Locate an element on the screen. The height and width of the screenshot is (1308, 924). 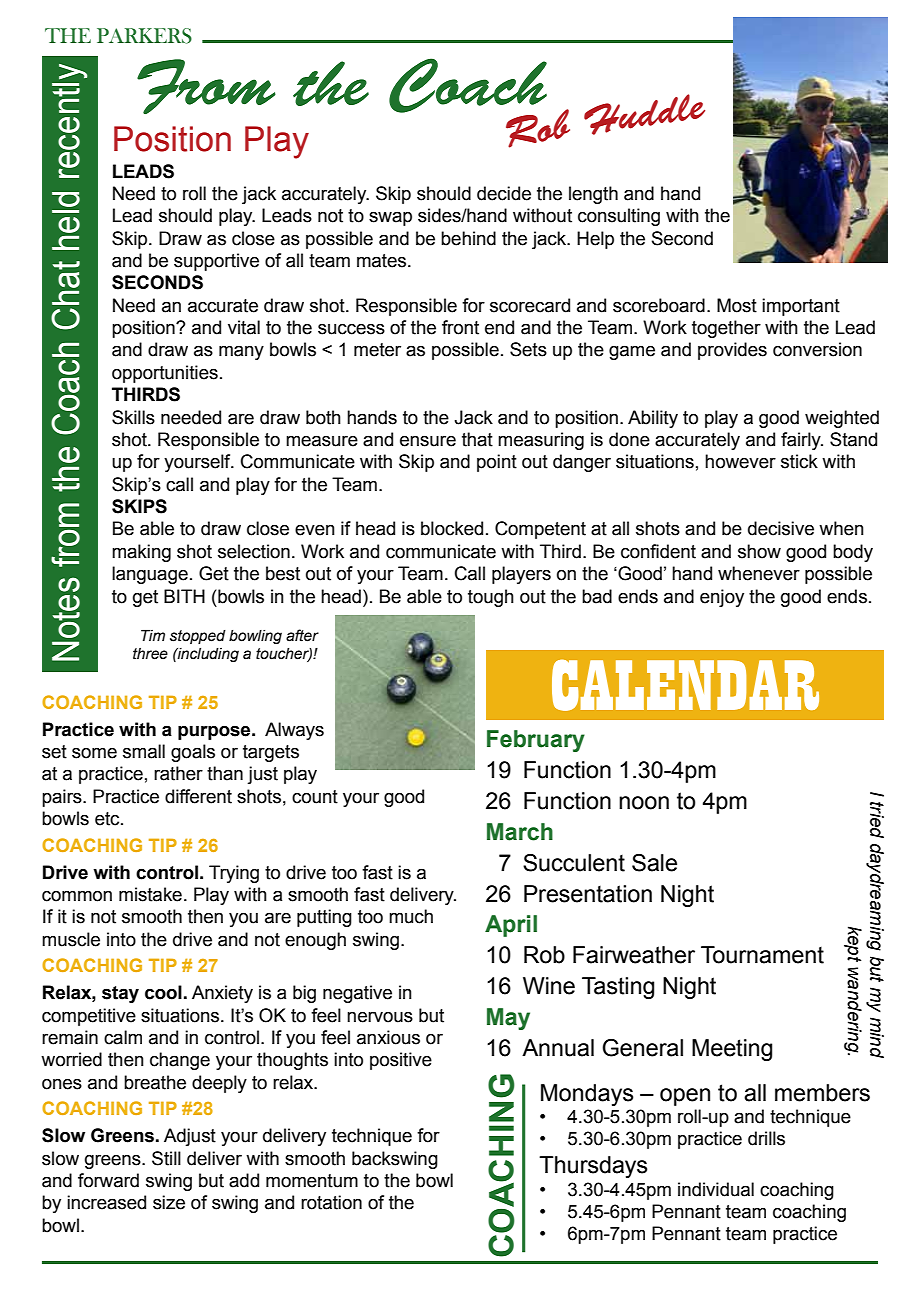
rotation is located at coordinates (331, 1202).
